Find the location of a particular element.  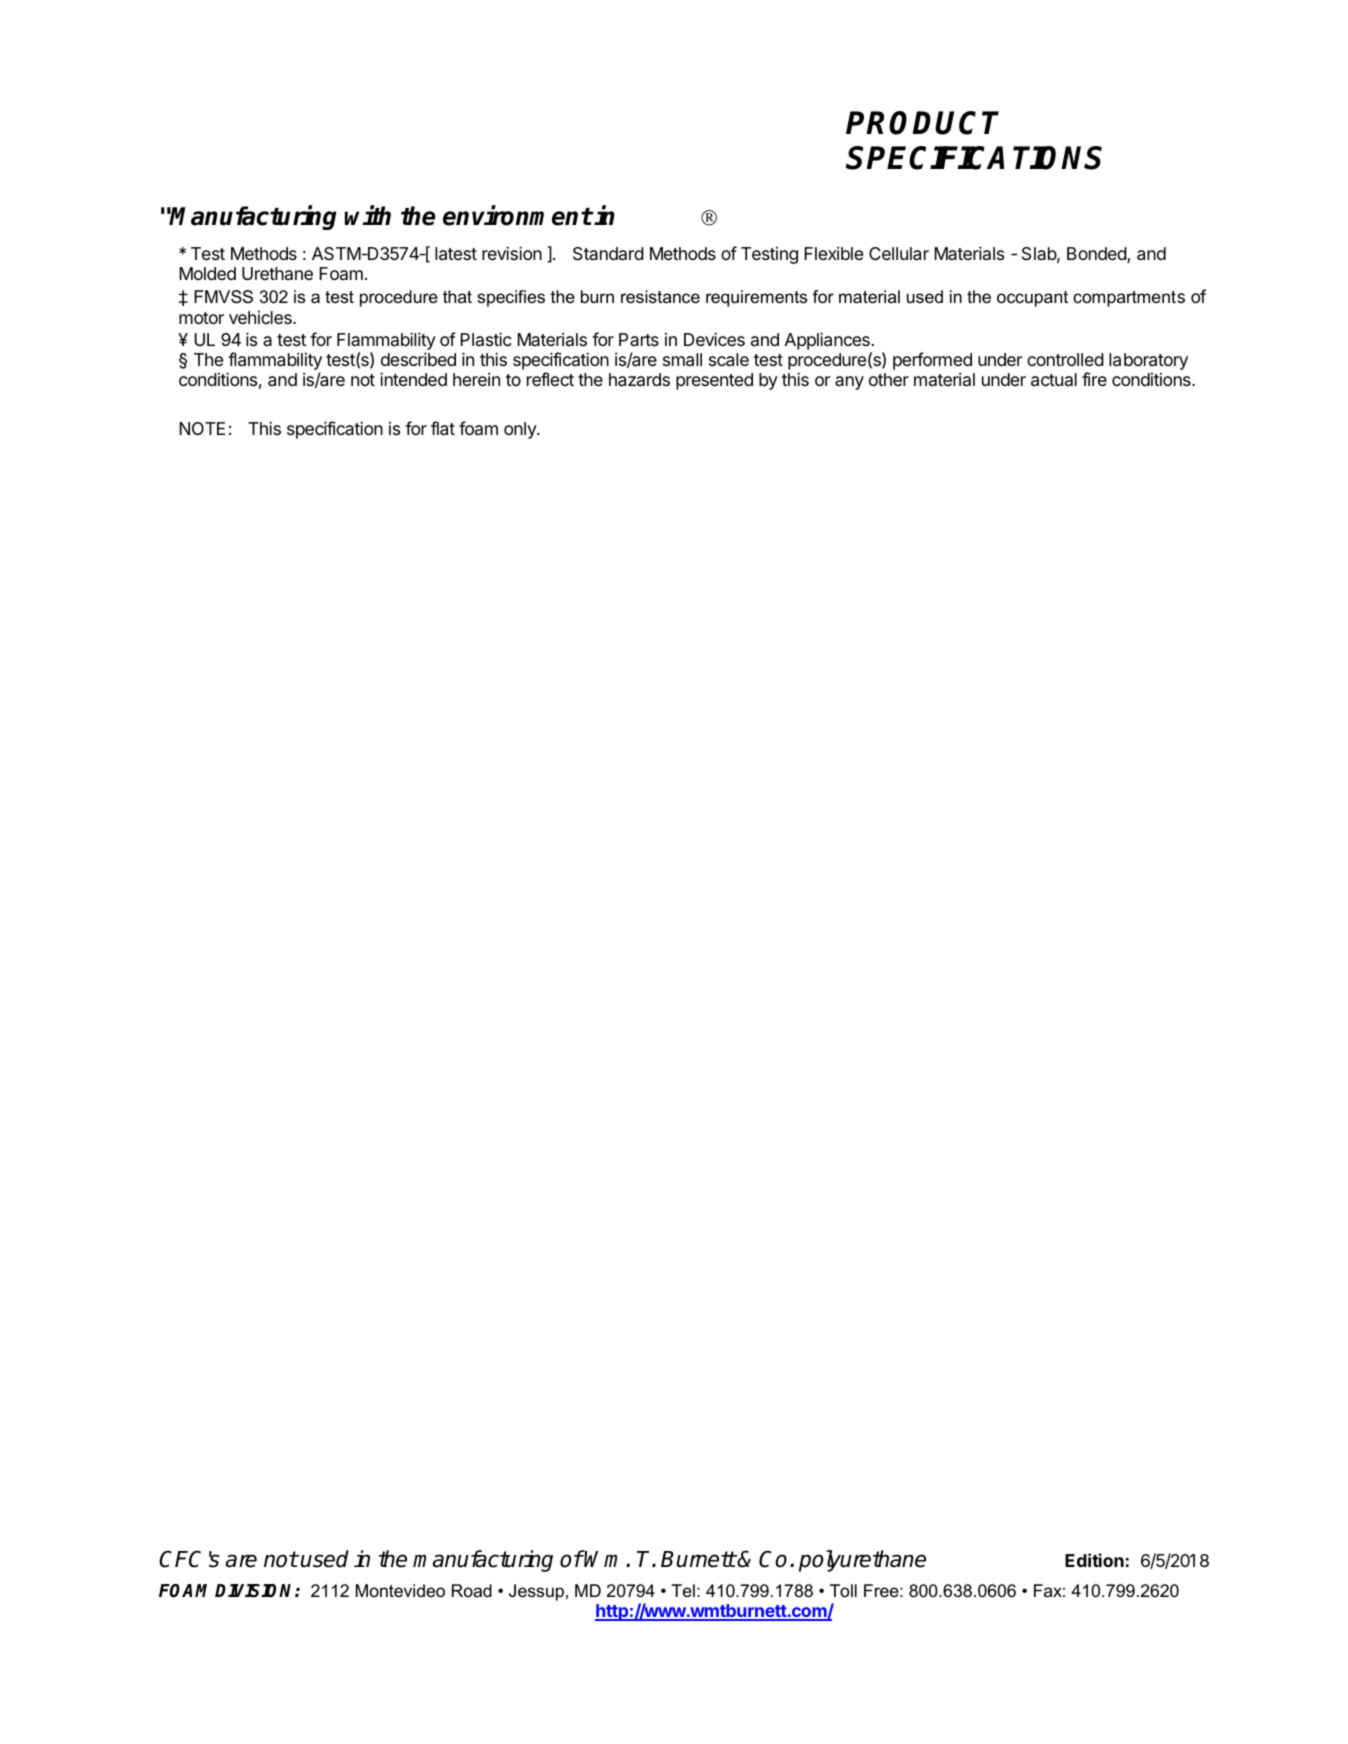

presented is located at coordinates (714, 381).
